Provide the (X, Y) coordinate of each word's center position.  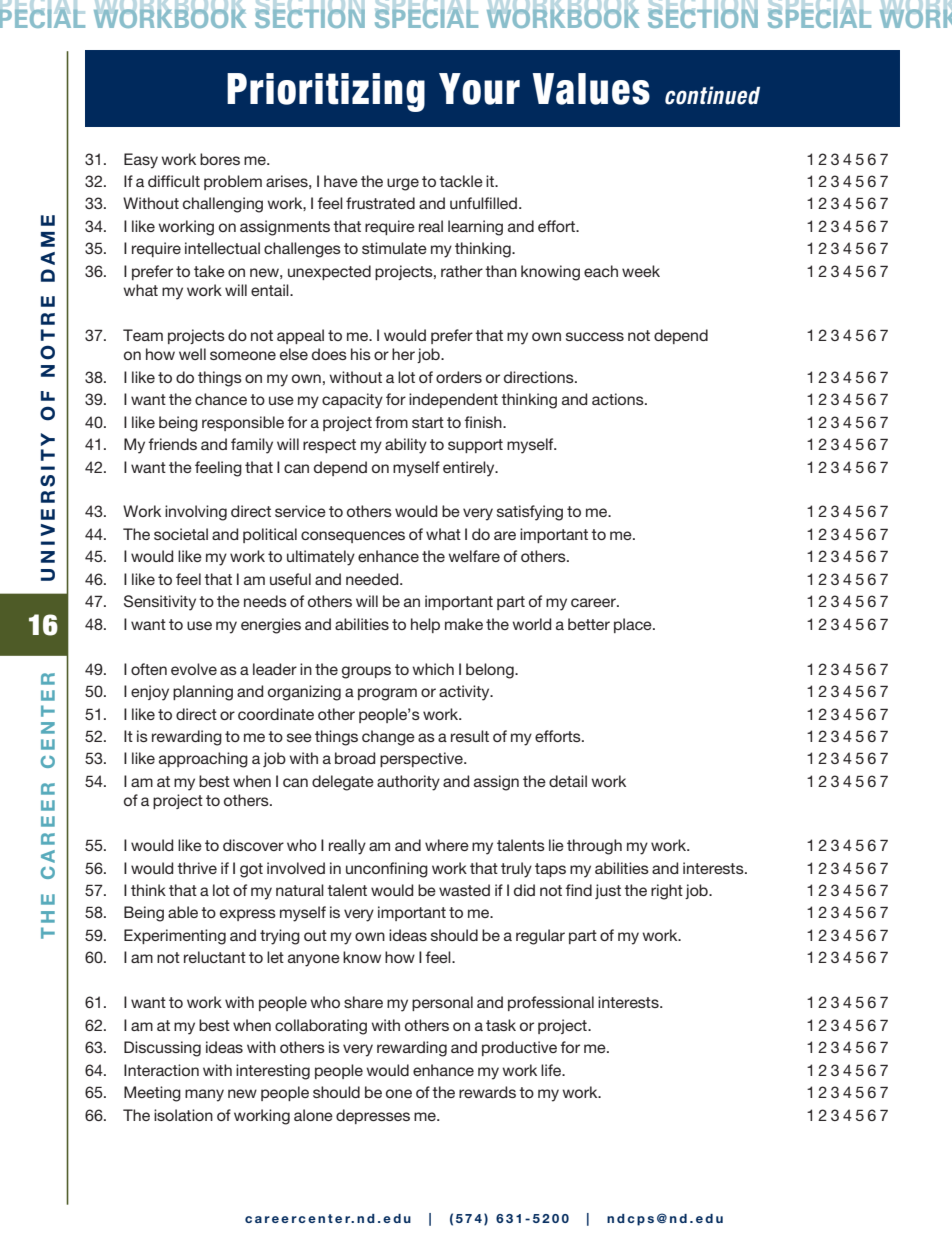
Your (479, 89)
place (634, 625)
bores (220, 159)
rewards (487, 1092)
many (204, 1095)
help (425, 625)
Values (591, 89)
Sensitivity (160, 603)
